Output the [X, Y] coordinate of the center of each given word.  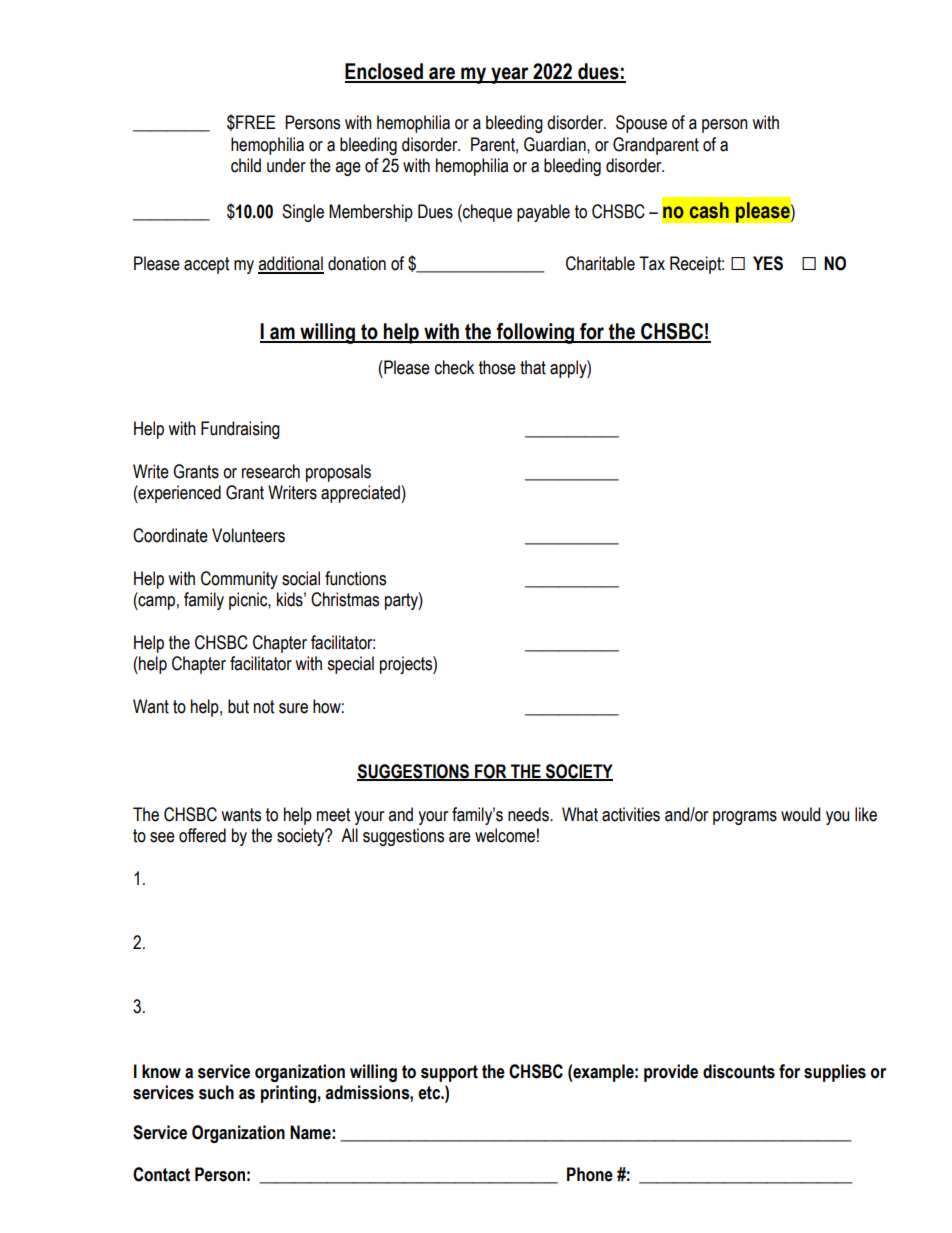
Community [239, 580]
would [800, 814]
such [216, 1092]
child [246, 165]
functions [355, 578]
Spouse [641, 124]
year [510, 75]
